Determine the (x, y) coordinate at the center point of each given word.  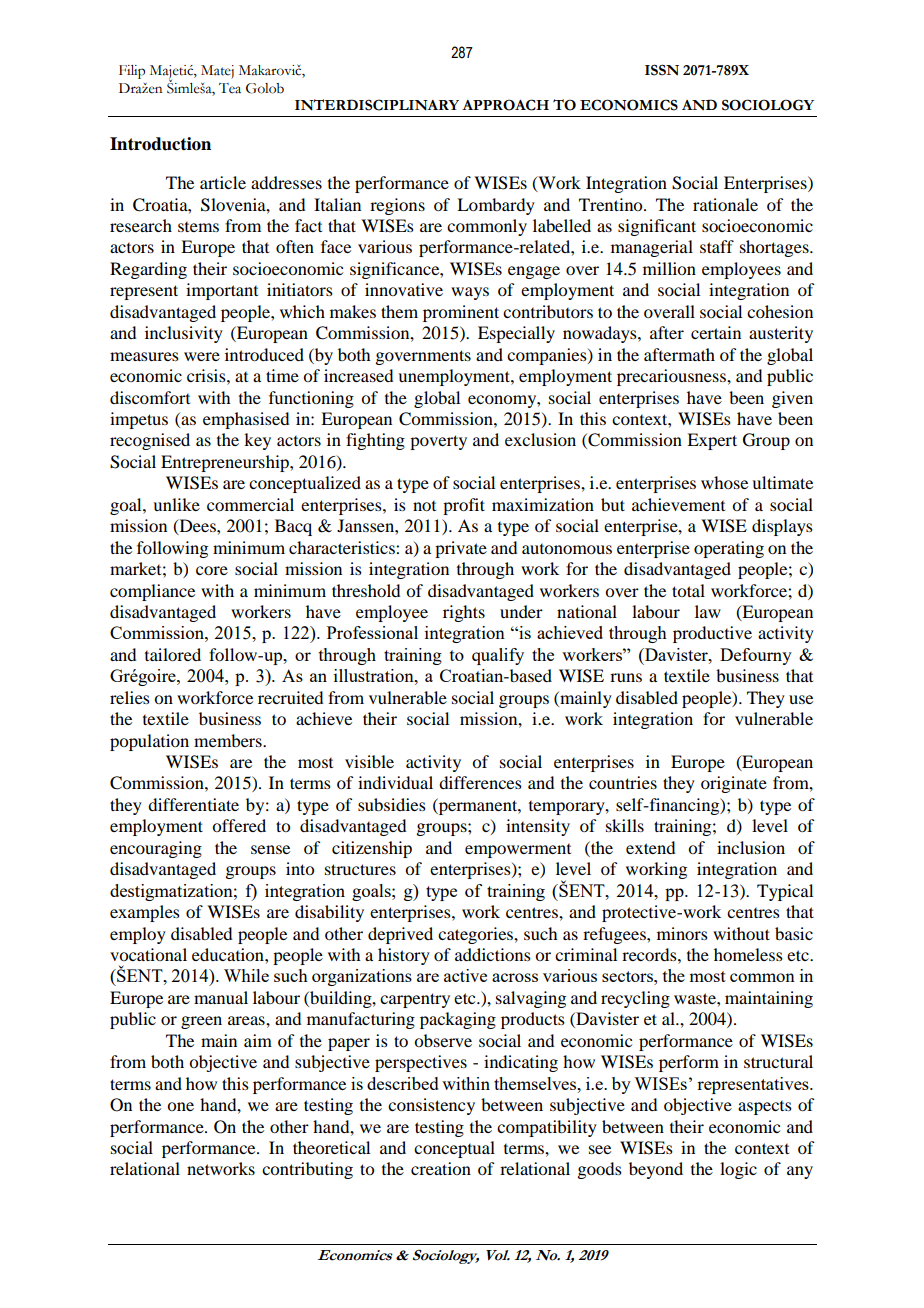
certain (716, 332)
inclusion (751, 847)
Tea (230, 88)
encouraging (156, 849)
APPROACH (505, 105)
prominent (461, 313)
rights (464, 613)
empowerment (518, 851)
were (202, 356)
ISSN (662, 70)
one (180, 1106)
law (708, 611)
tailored (173, 654)
